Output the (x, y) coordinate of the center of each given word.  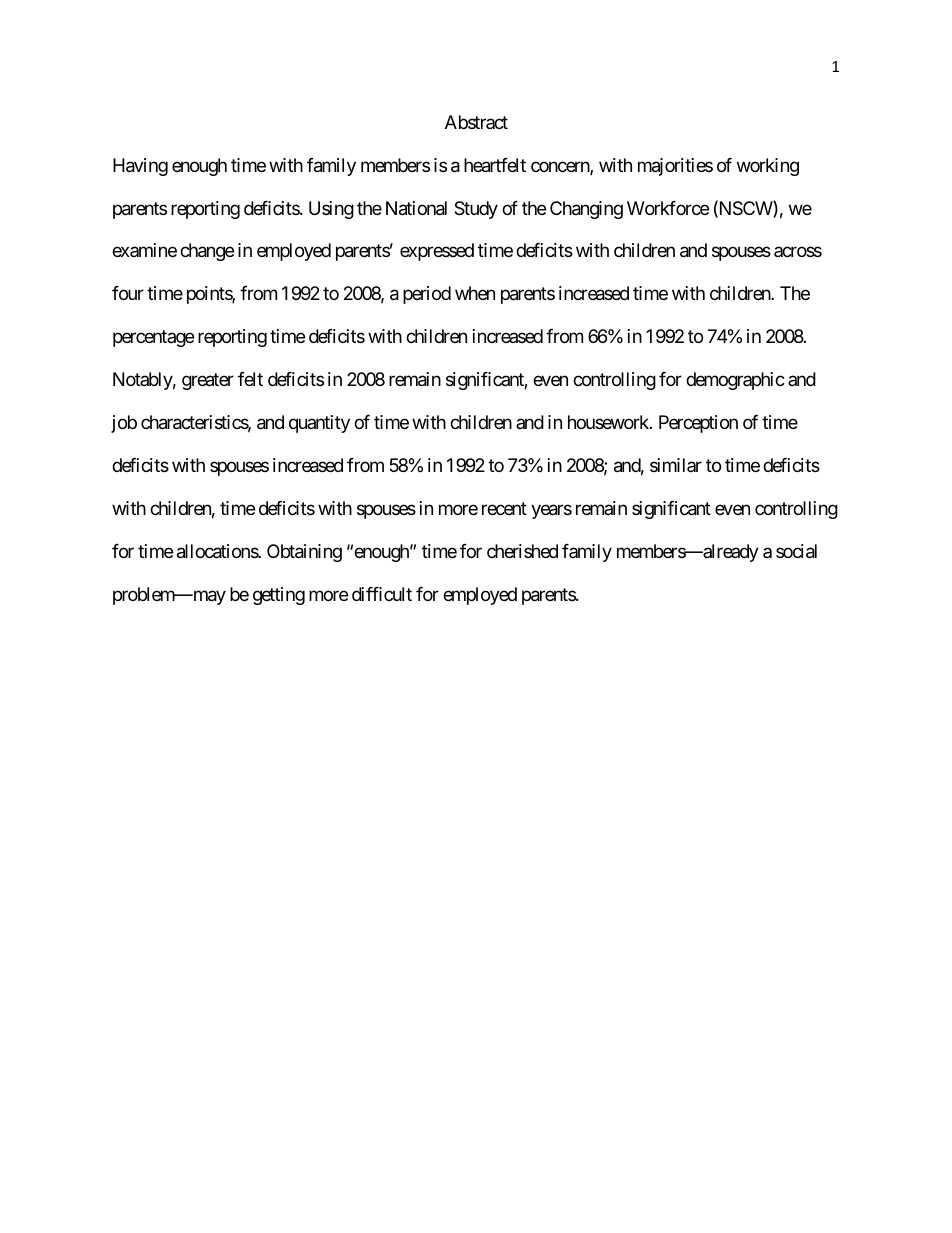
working (768, 167)
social (796, 551)
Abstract (476, 122)
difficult (382, 594)
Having (140, 167)
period (427, 295)
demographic (735, 381)
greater (208, 382)
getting (279, 596)
